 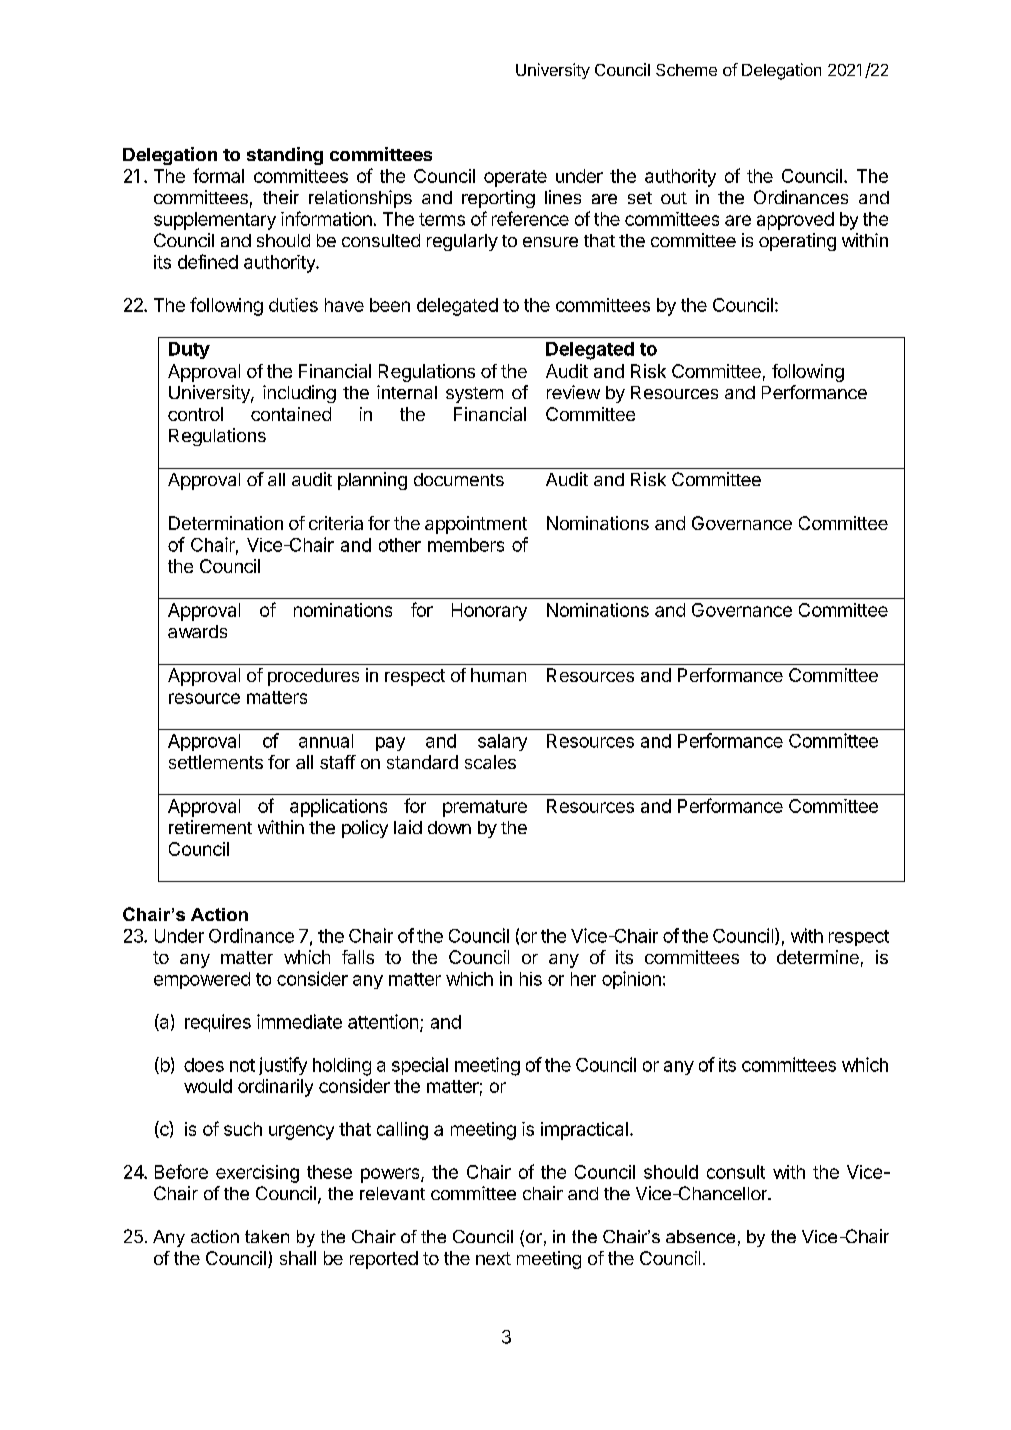 What do you see at coordinates (267, 1236) in the document?
I see `taken` at bounding box center [267, 1236].
